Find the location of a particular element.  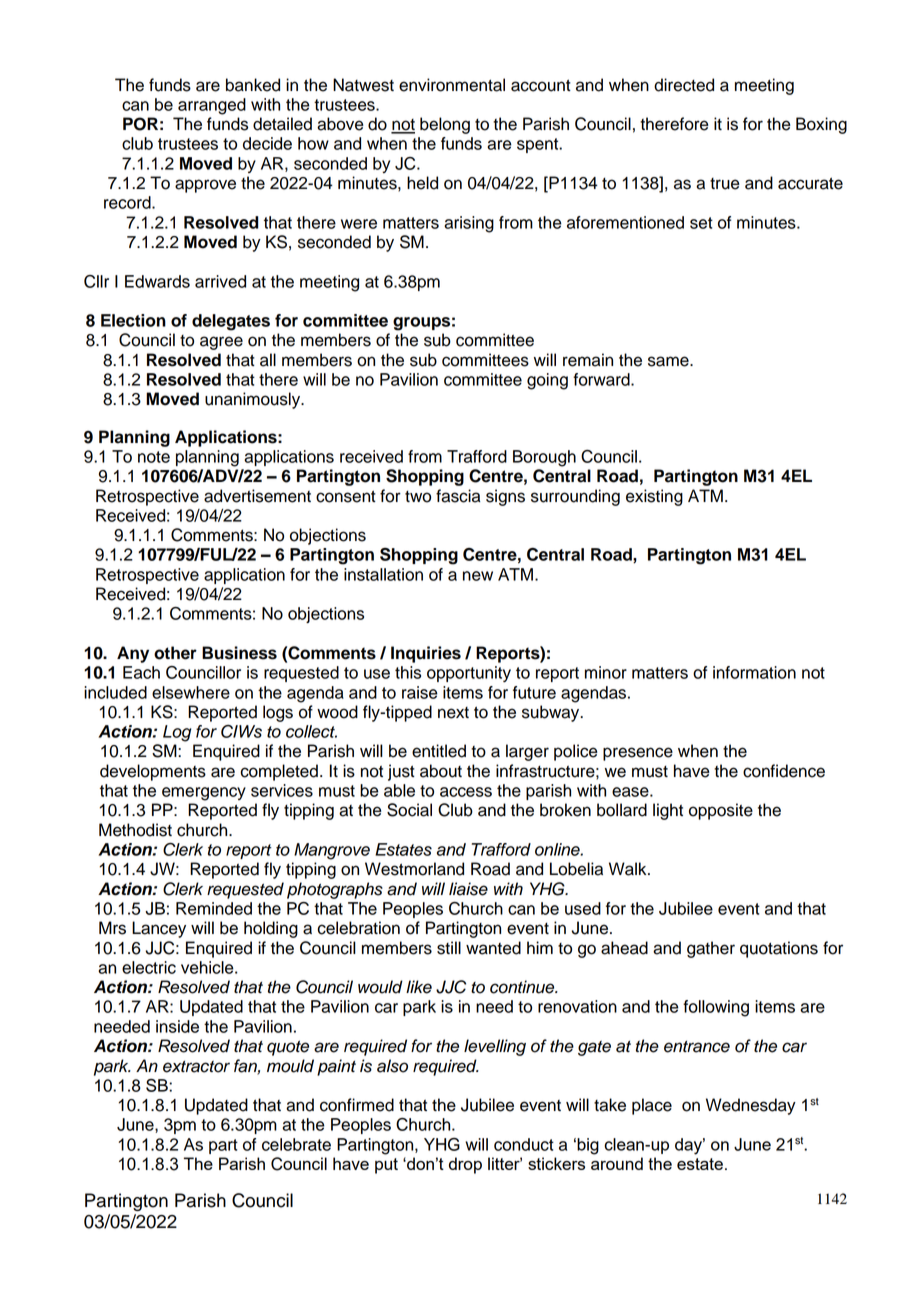

directed is located at coordinates (684, 85).
